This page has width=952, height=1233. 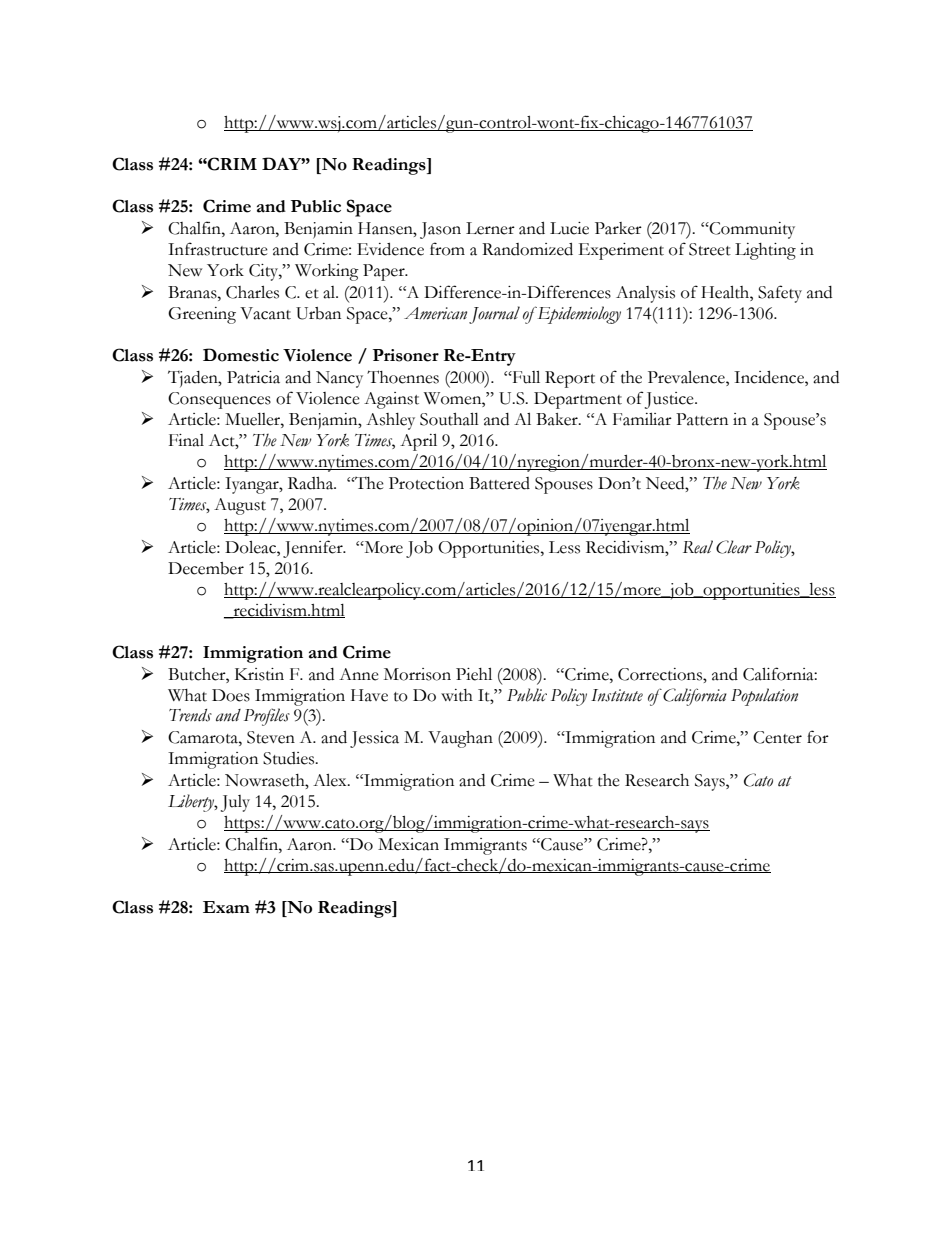 I want to click on Infrastructure, so click(x=218, y=249).
